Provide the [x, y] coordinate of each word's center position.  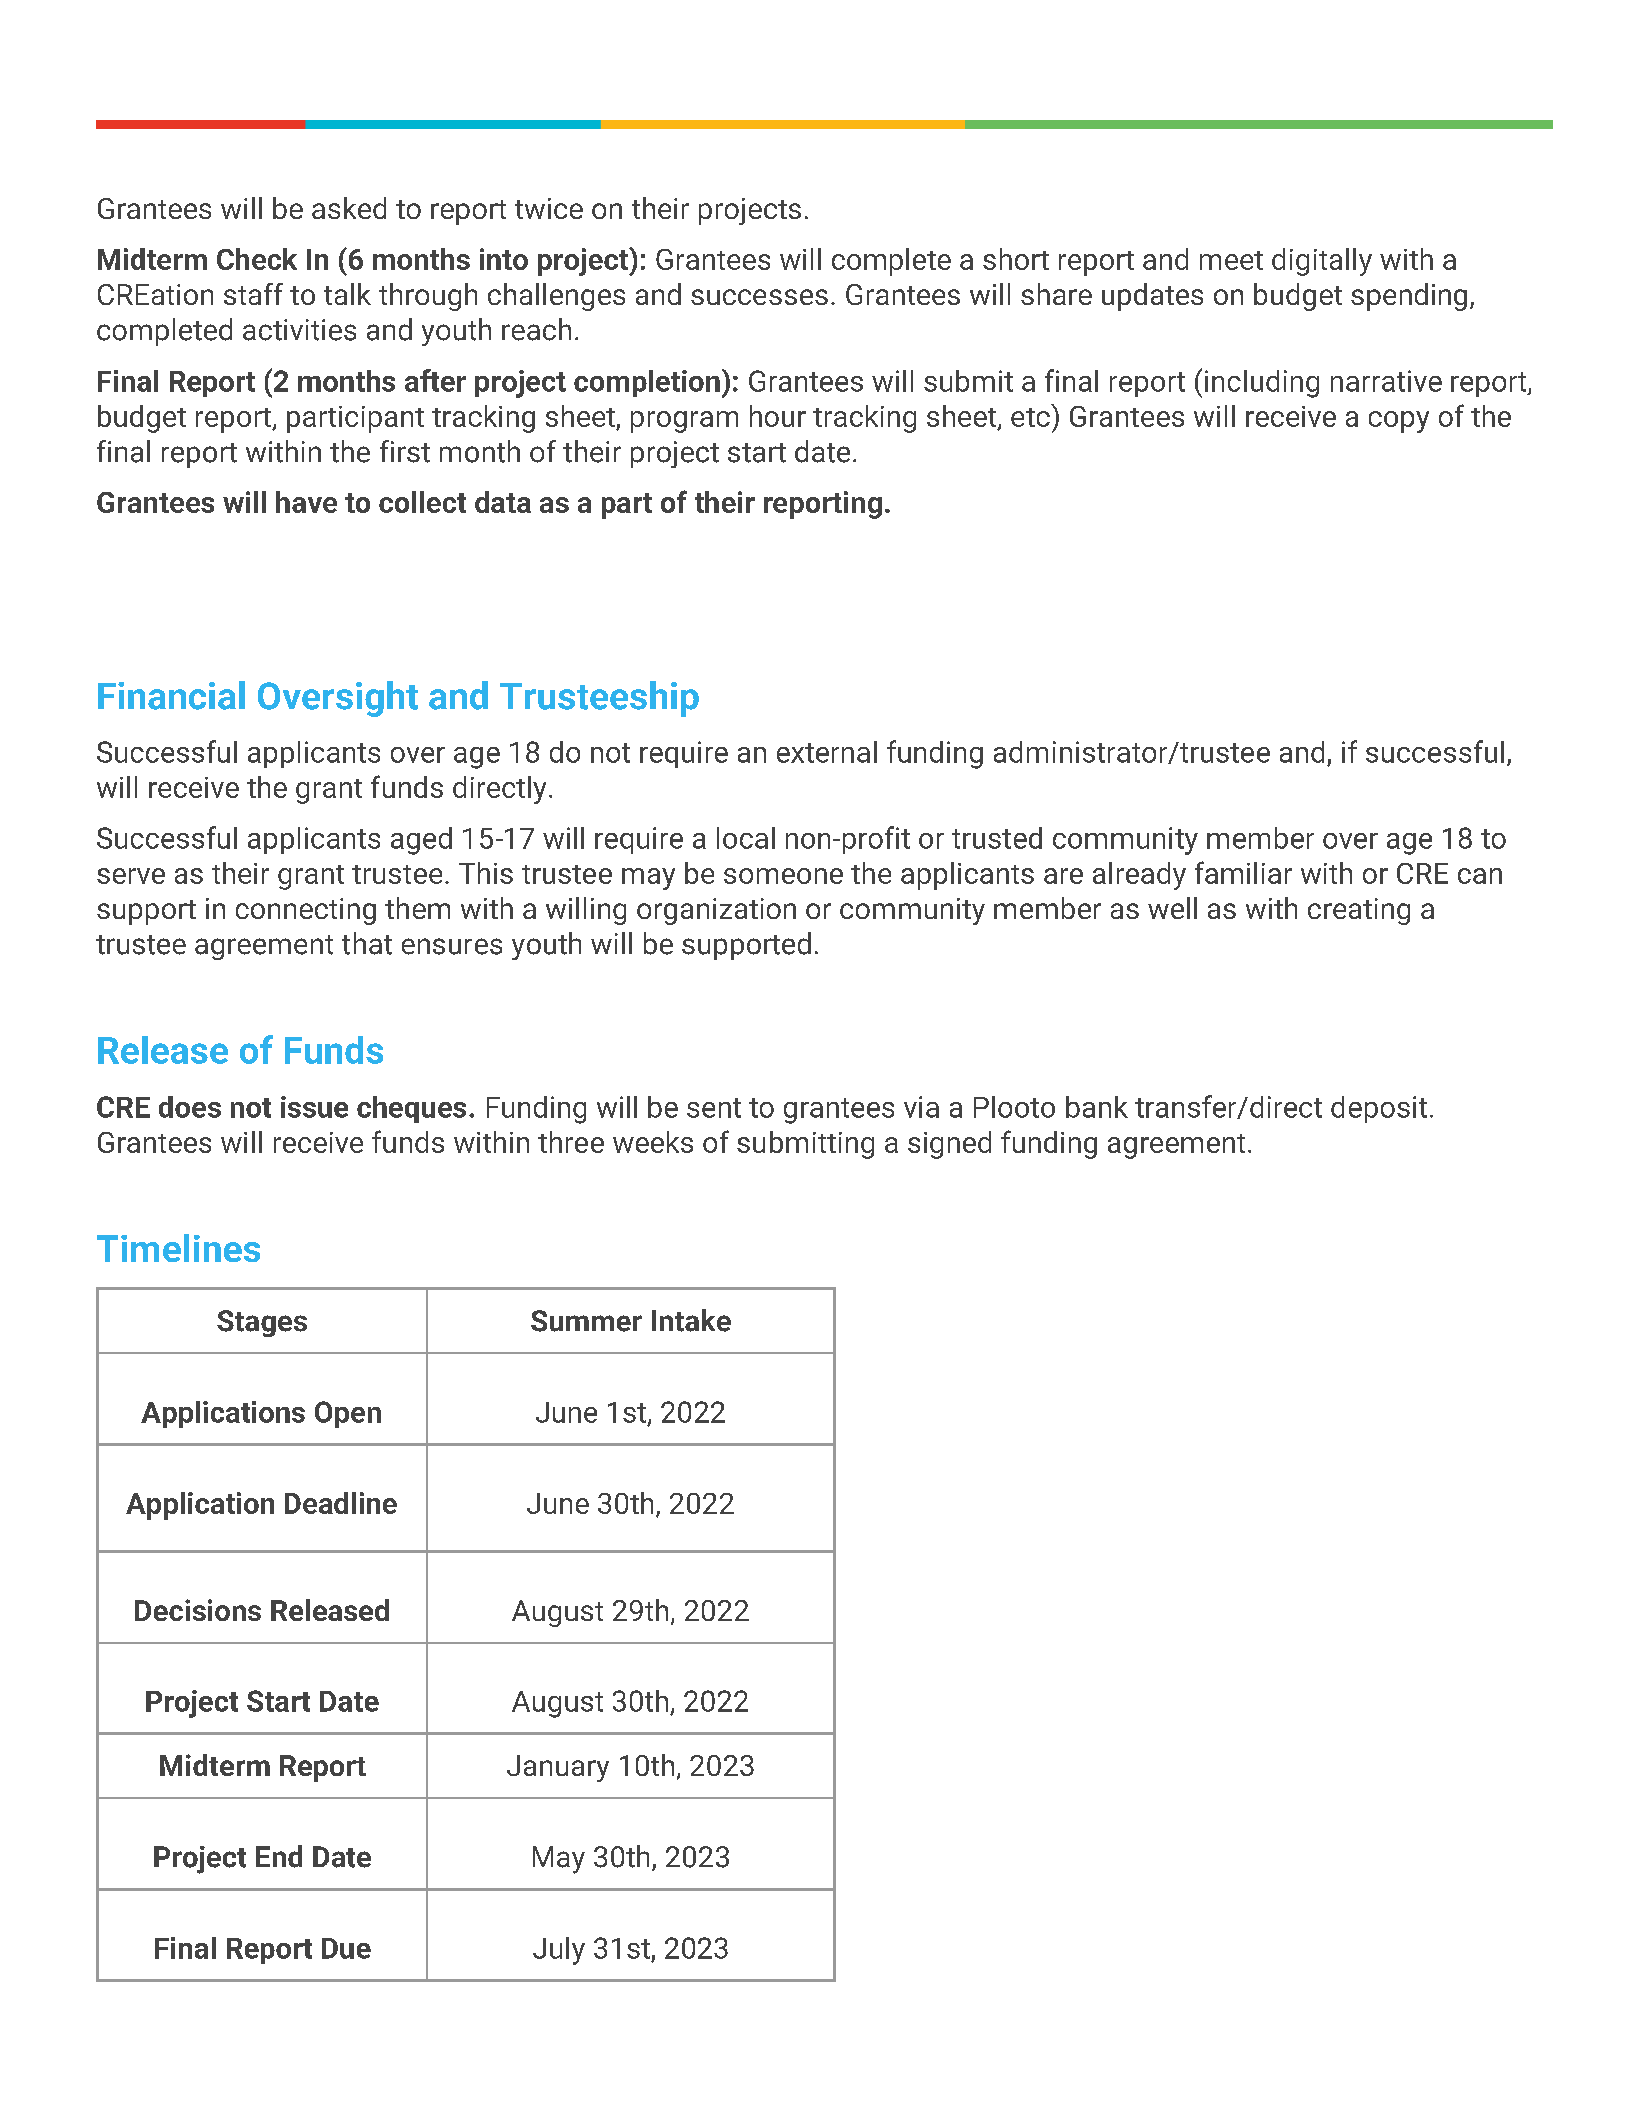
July [559, 1951]
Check [257, 259]
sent [714, 1108]
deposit [1379, 1109]
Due [346, 1948]
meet [1231, 260]
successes [759, 297]
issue [314, 1107]
